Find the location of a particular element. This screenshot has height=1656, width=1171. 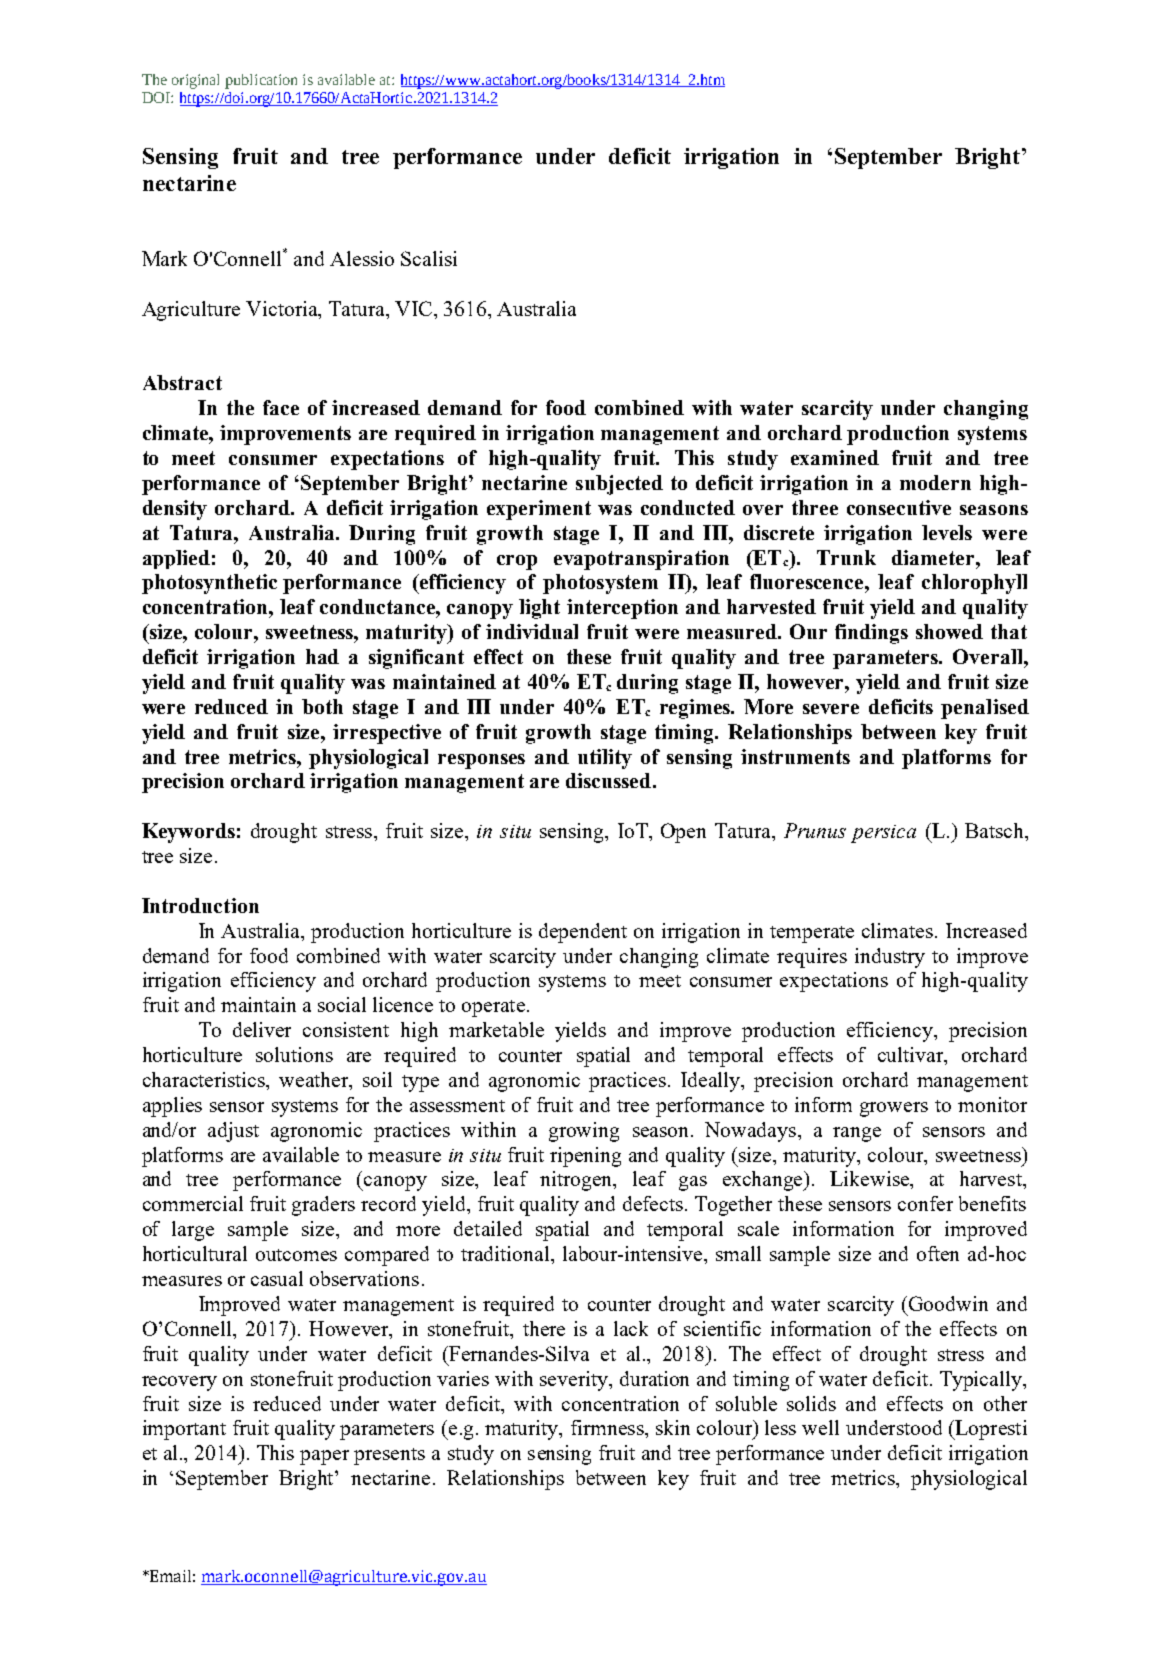

examined is located at coordinates (835, 457).
